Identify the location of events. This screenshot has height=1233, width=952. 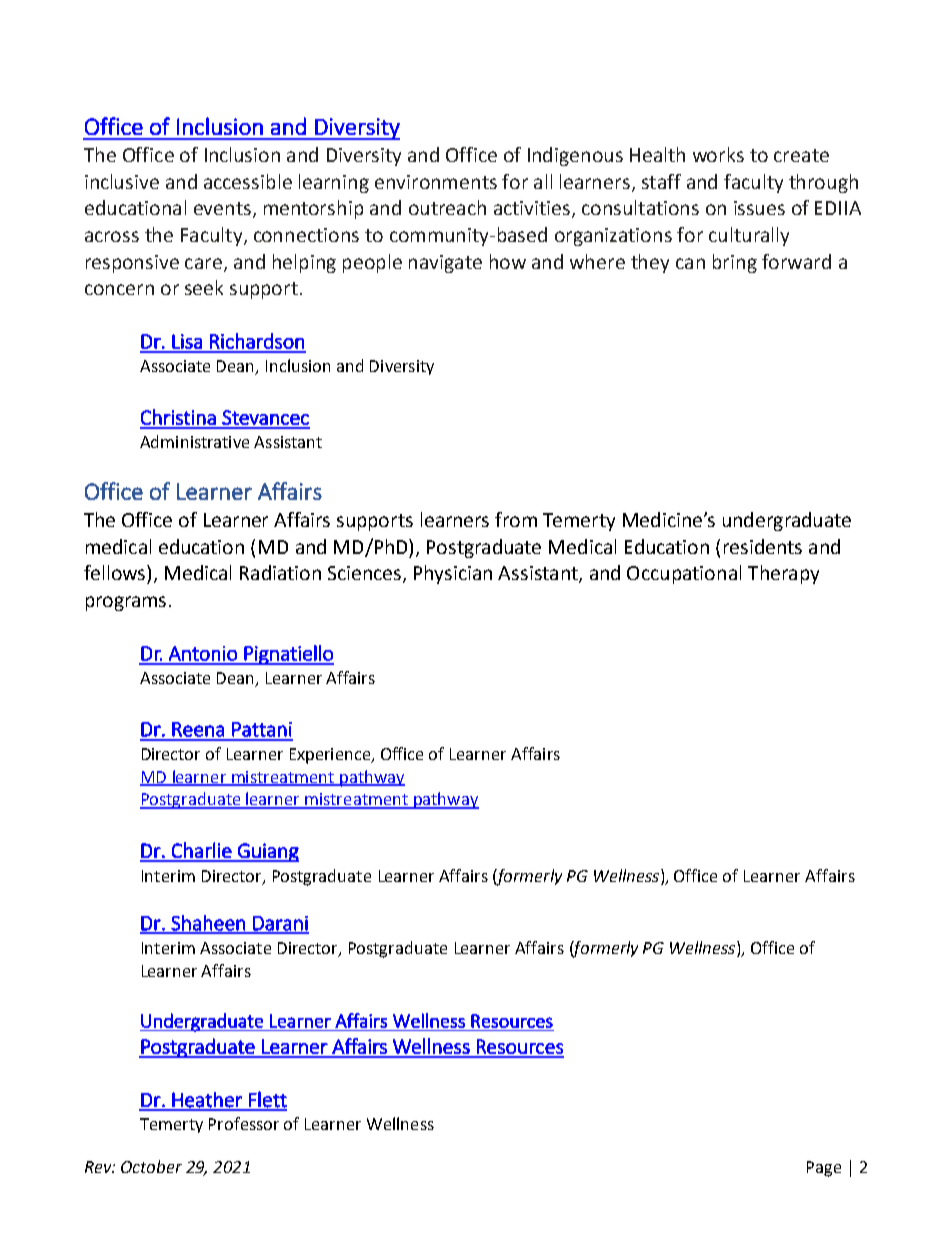
(222, 208).
